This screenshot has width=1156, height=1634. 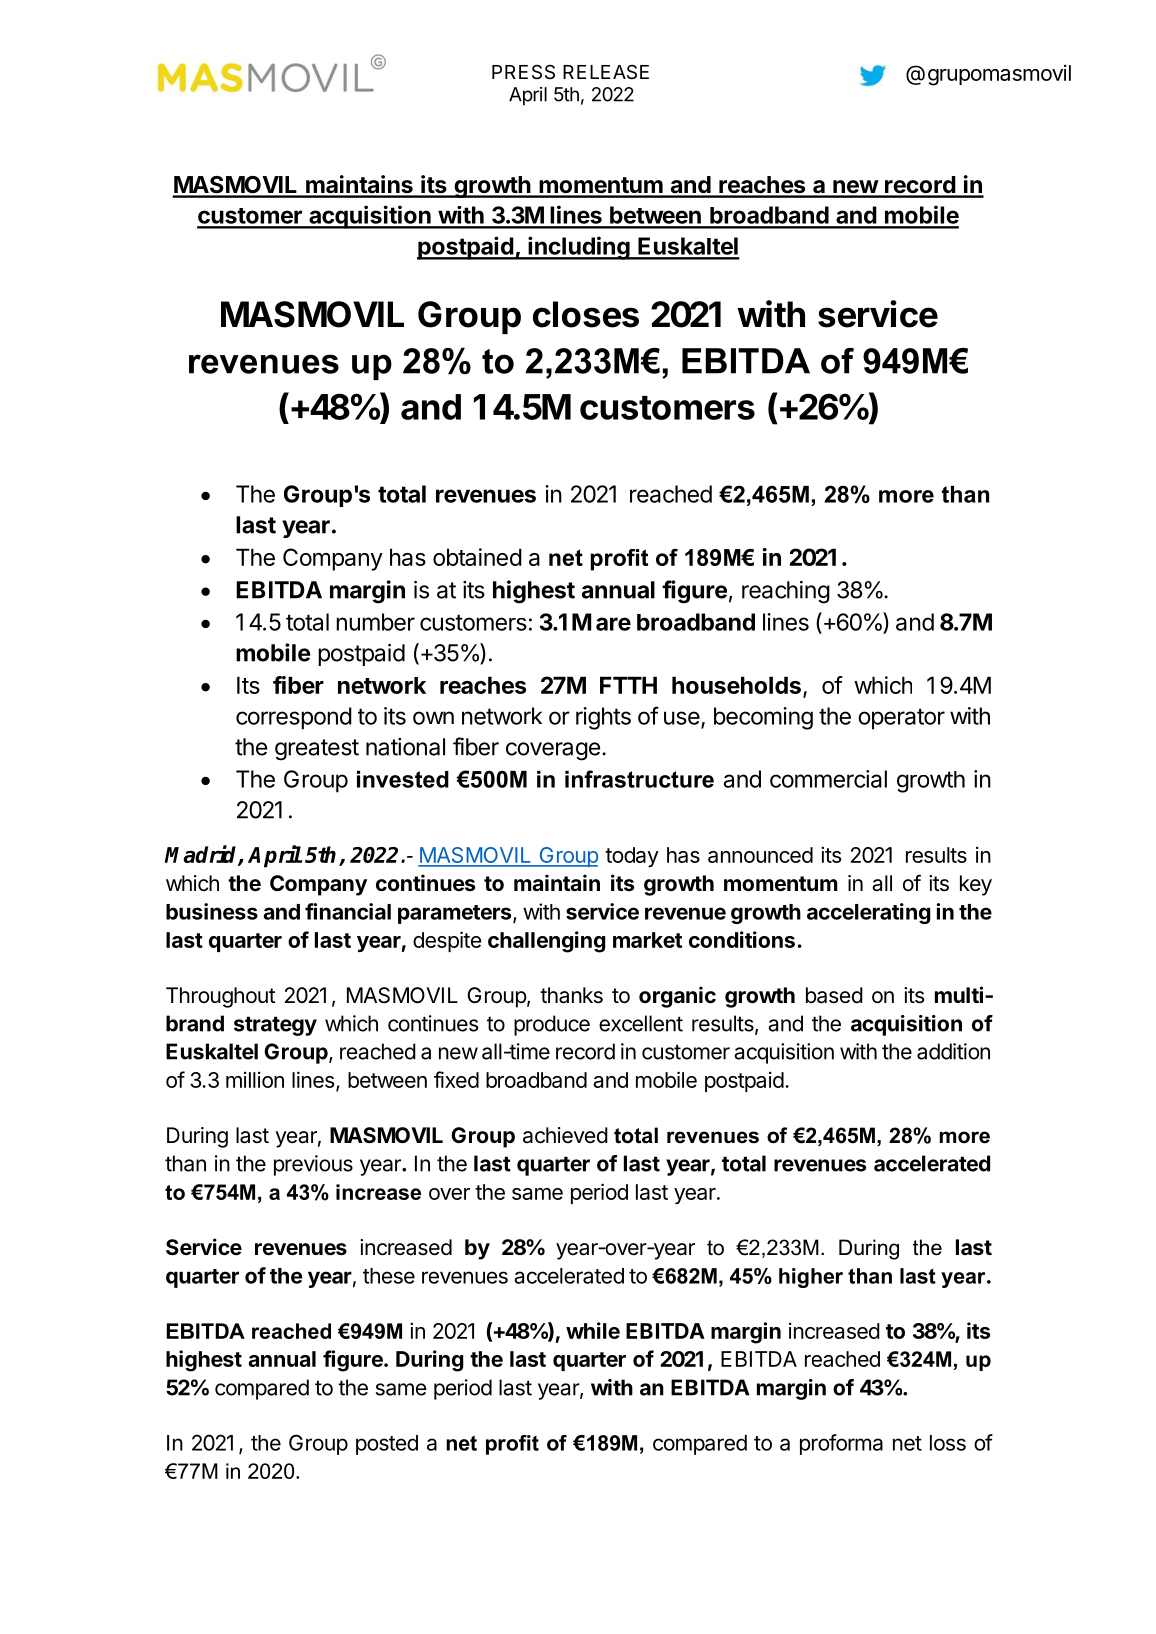 What do you see at coordinates (834, 995) in the screenshot?
I see `based` at bounding box center [834, 995].
